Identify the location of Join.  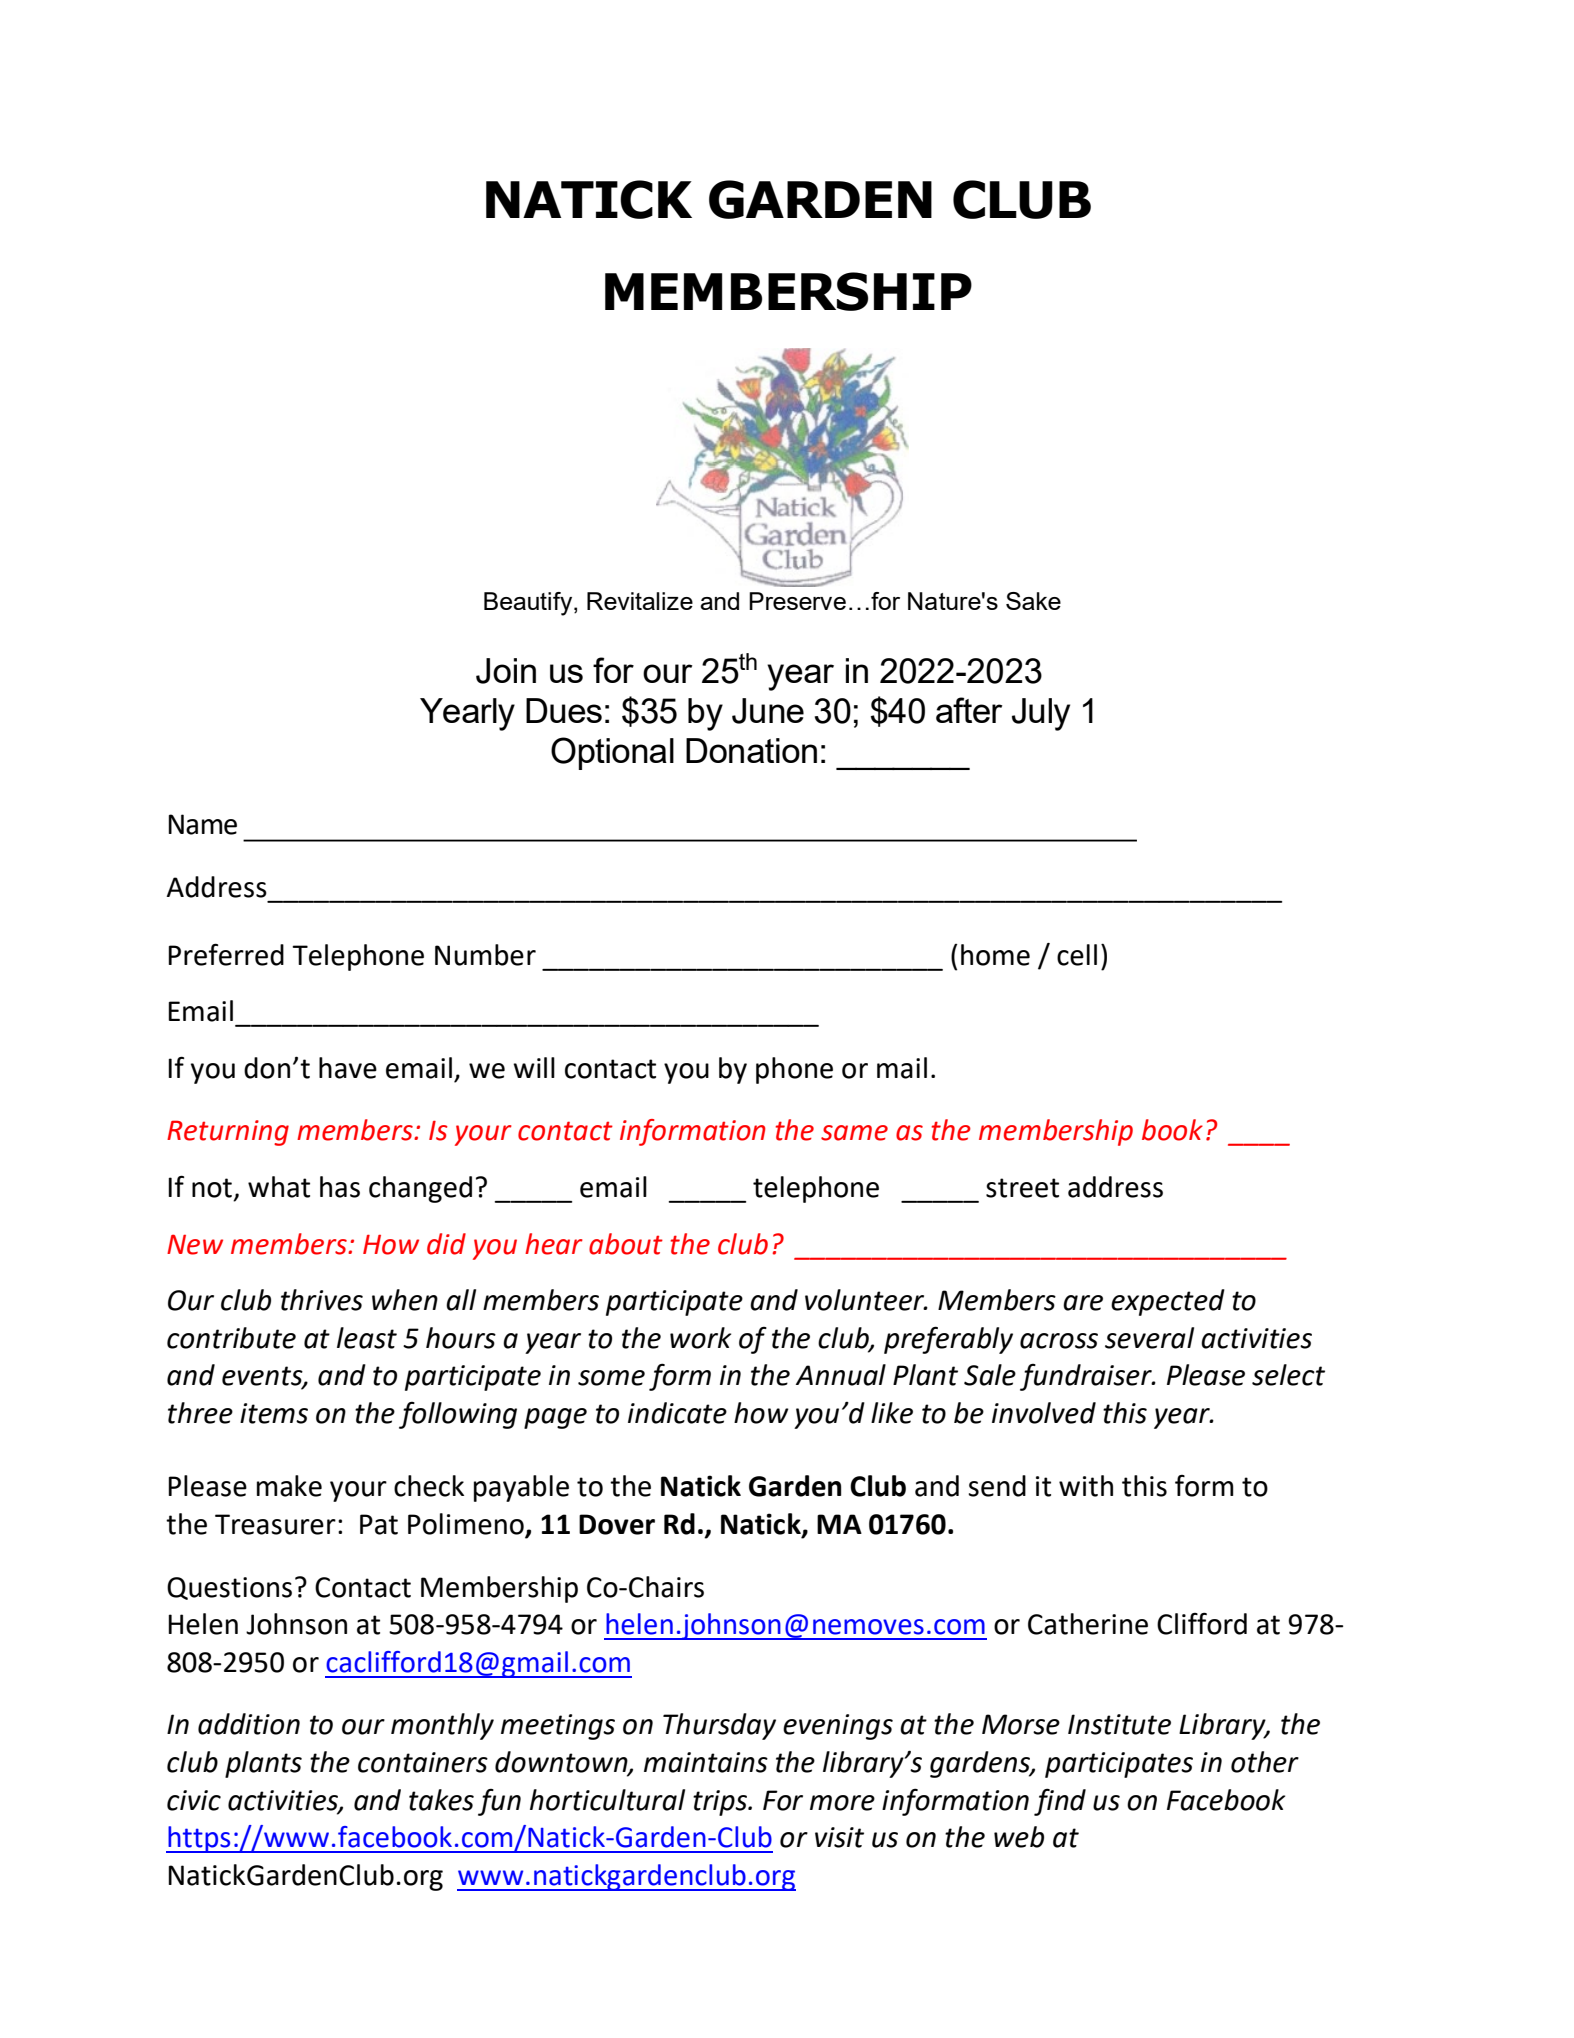
(506, 671).
